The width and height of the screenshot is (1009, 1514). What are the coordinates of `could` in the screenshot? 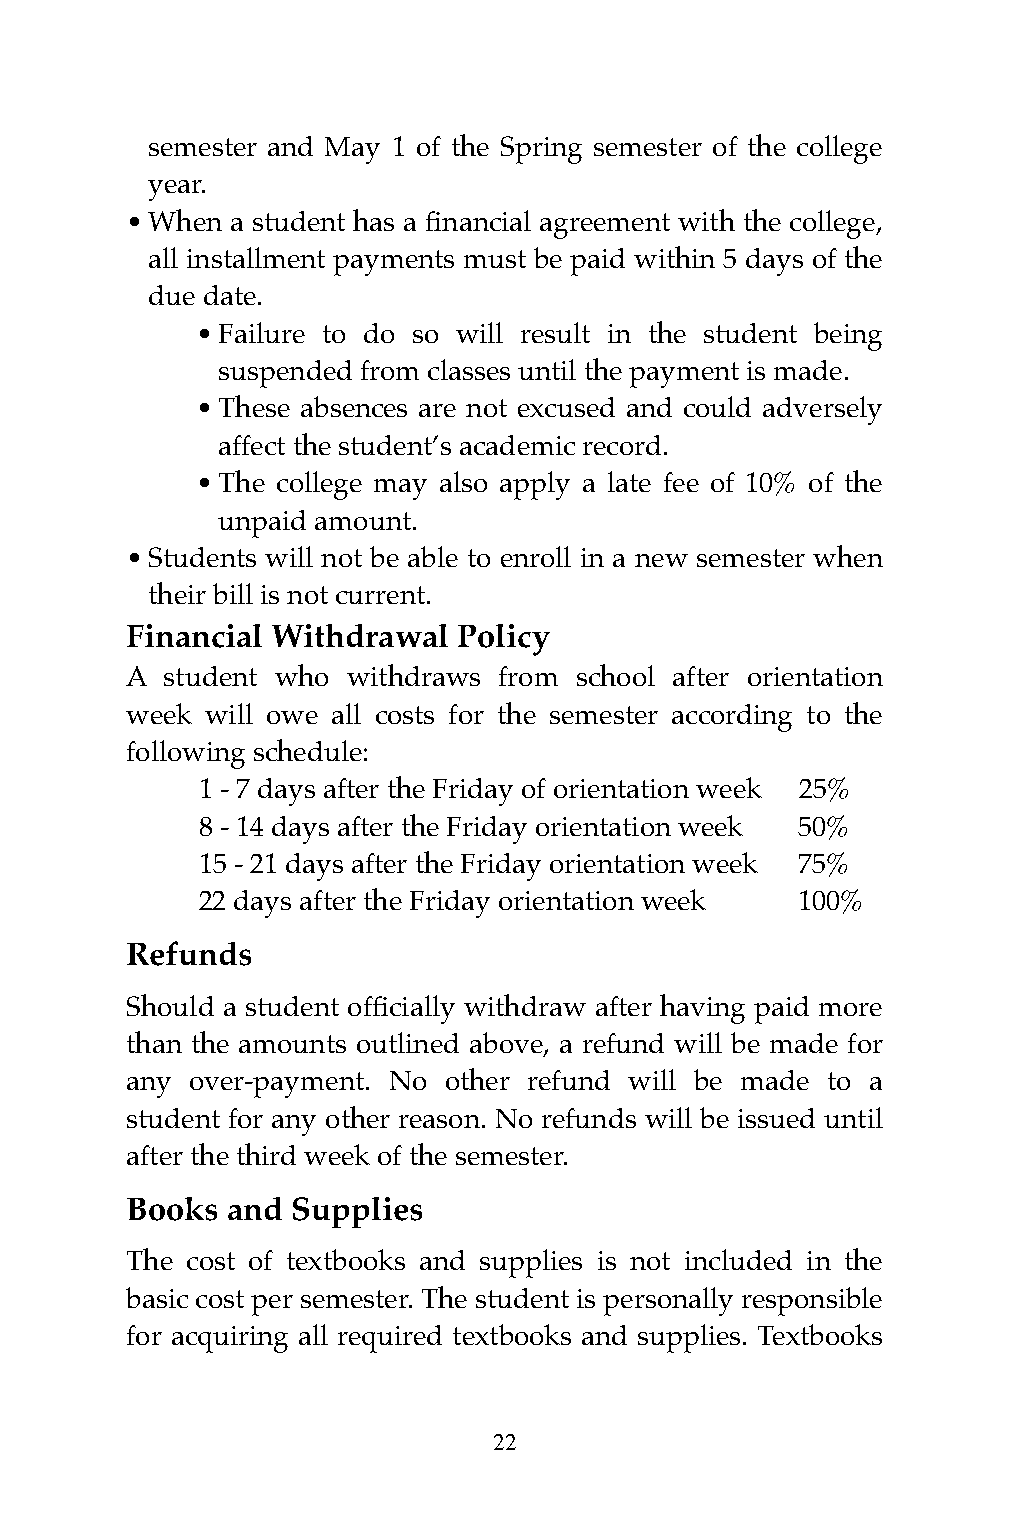 It's located at (717, 406).
